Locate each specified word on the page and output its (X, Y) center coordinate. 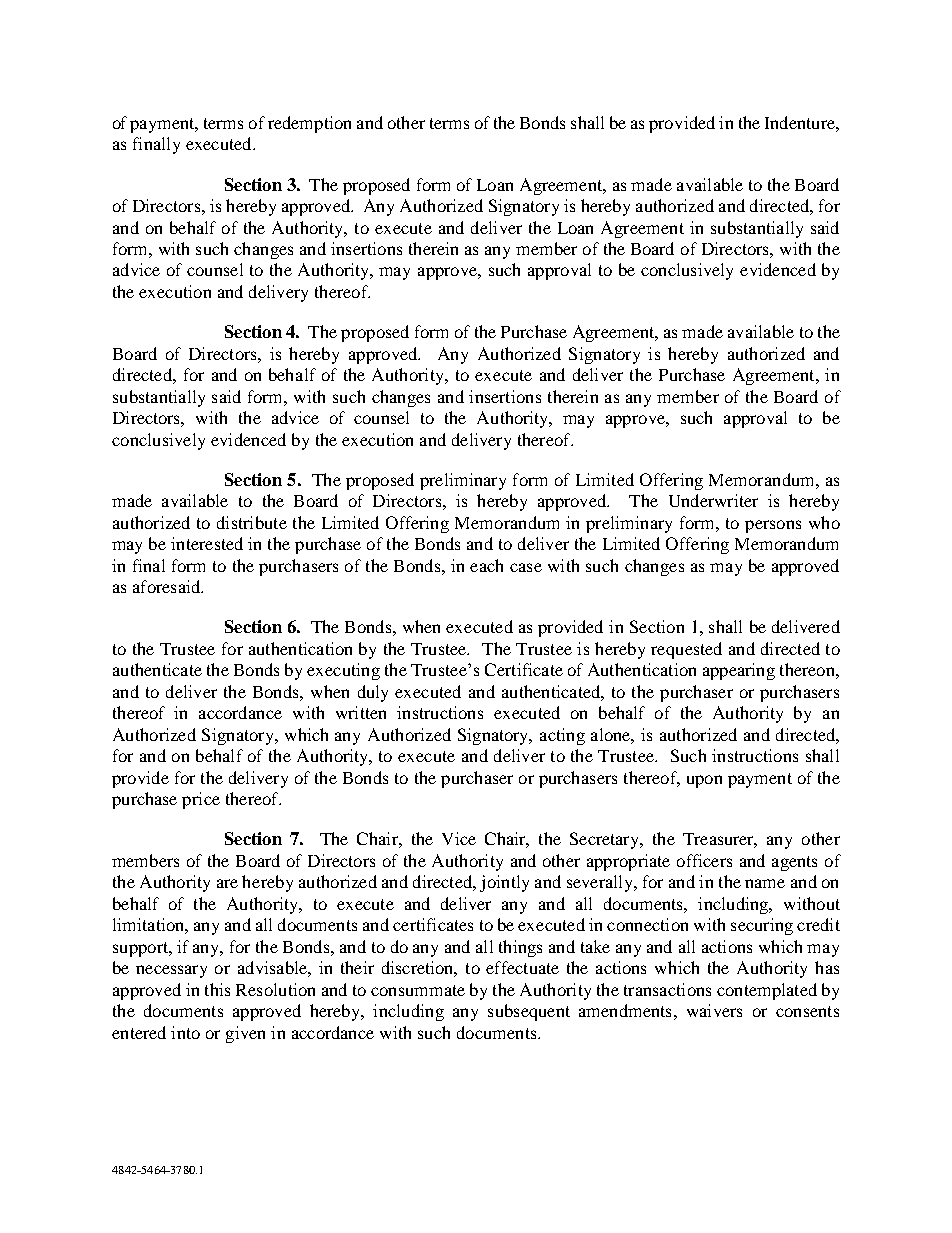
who (824, 522)
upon (704, 781)
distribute (252, 522)
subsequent (529, 1012)
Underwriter (713, 500)
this (217, 989)
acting (562, 736)
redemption (309, 124)
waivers (714, 1010)
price (201, 800)
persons (773, 526)
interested (207, 543)
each (486, 565)
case (526, 567)
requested (686, 650)
